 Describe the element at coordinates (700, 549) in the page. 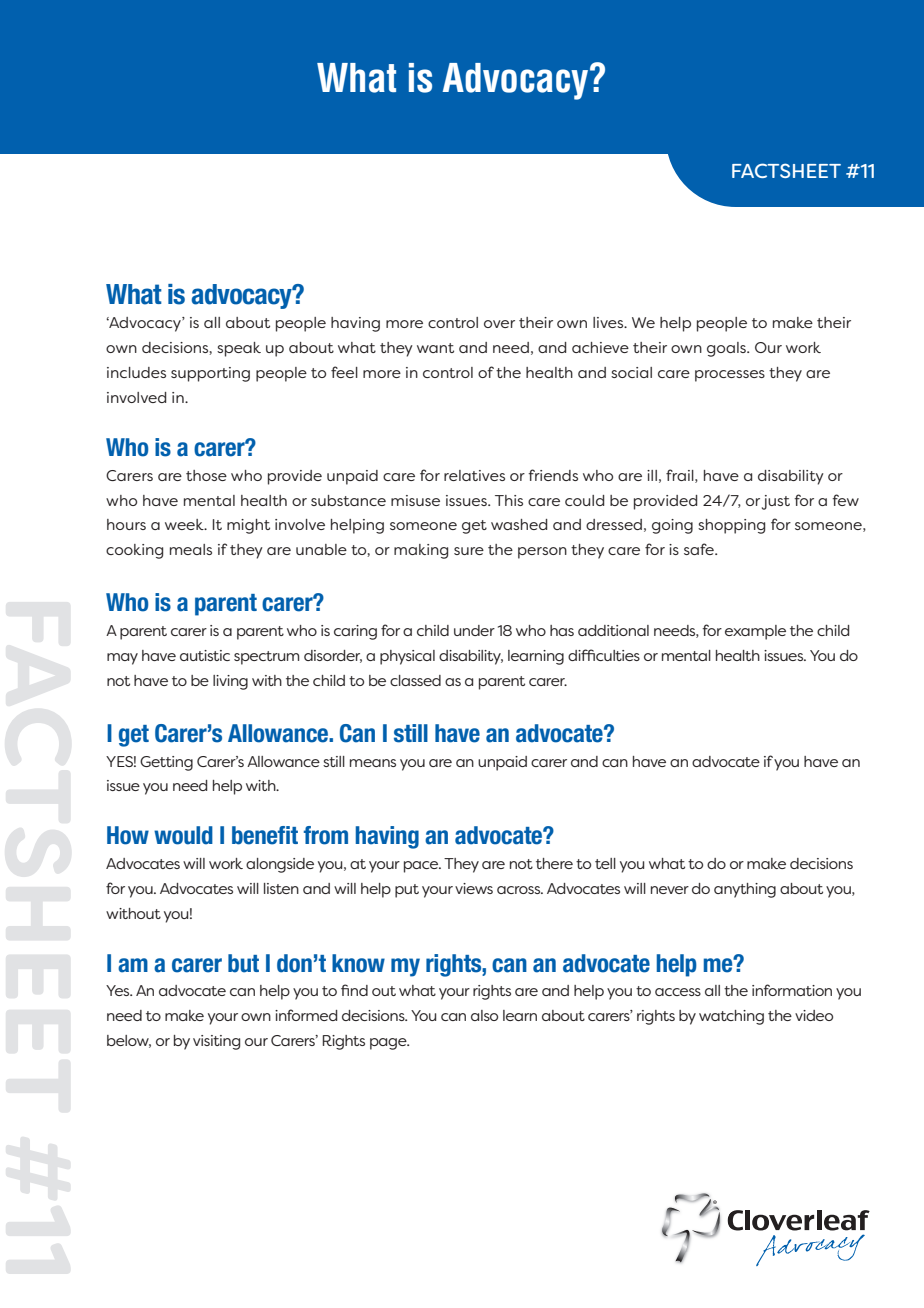

I see `safe` at that location.
